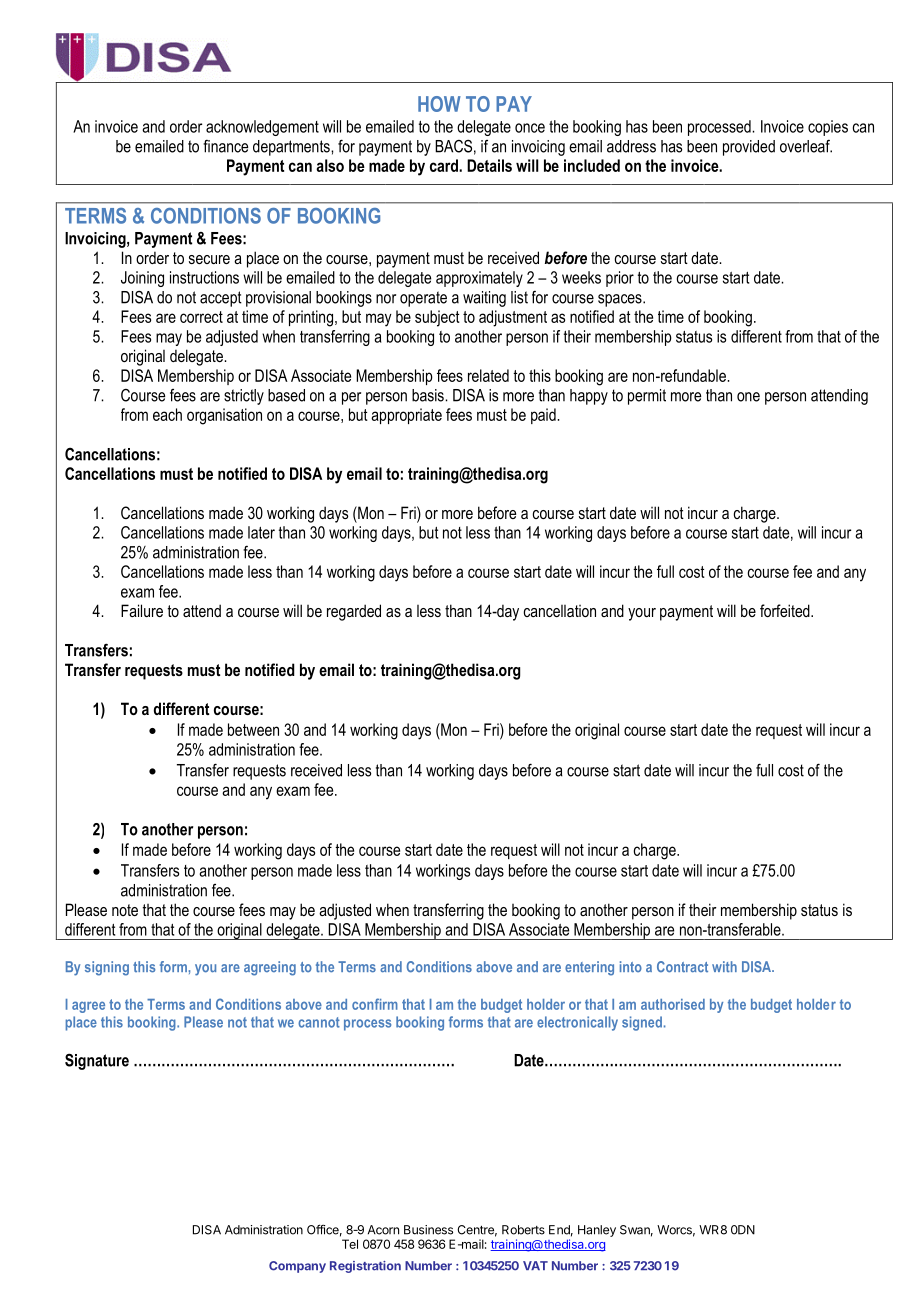 The image size is (924, 1308). Describe the element at coordinates (375, 1004) in the screenshot. I see `confirm` at that location.
